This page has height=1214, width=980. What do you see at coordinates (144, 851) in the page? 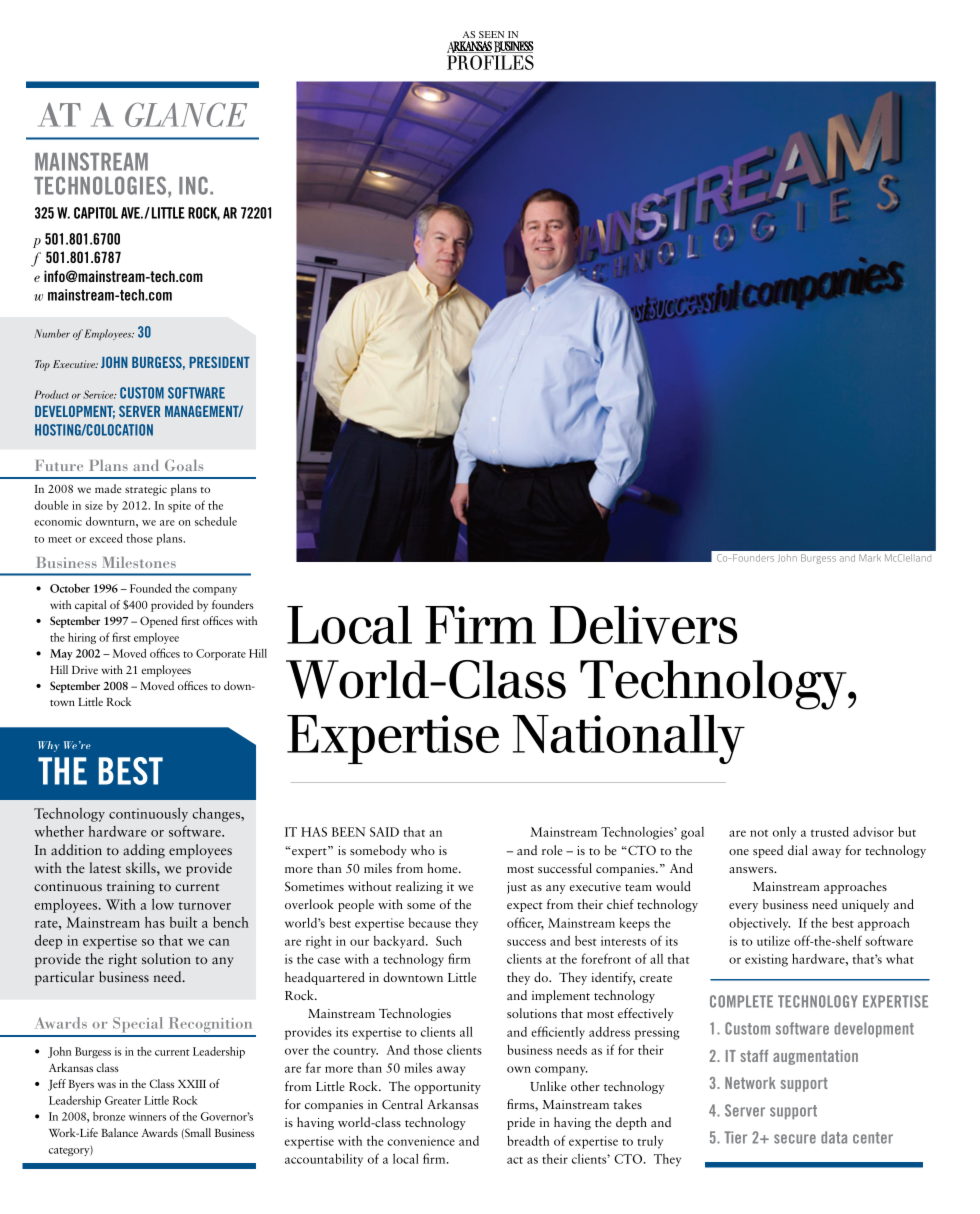
I see `adding` at bounding box center [144, 851].
